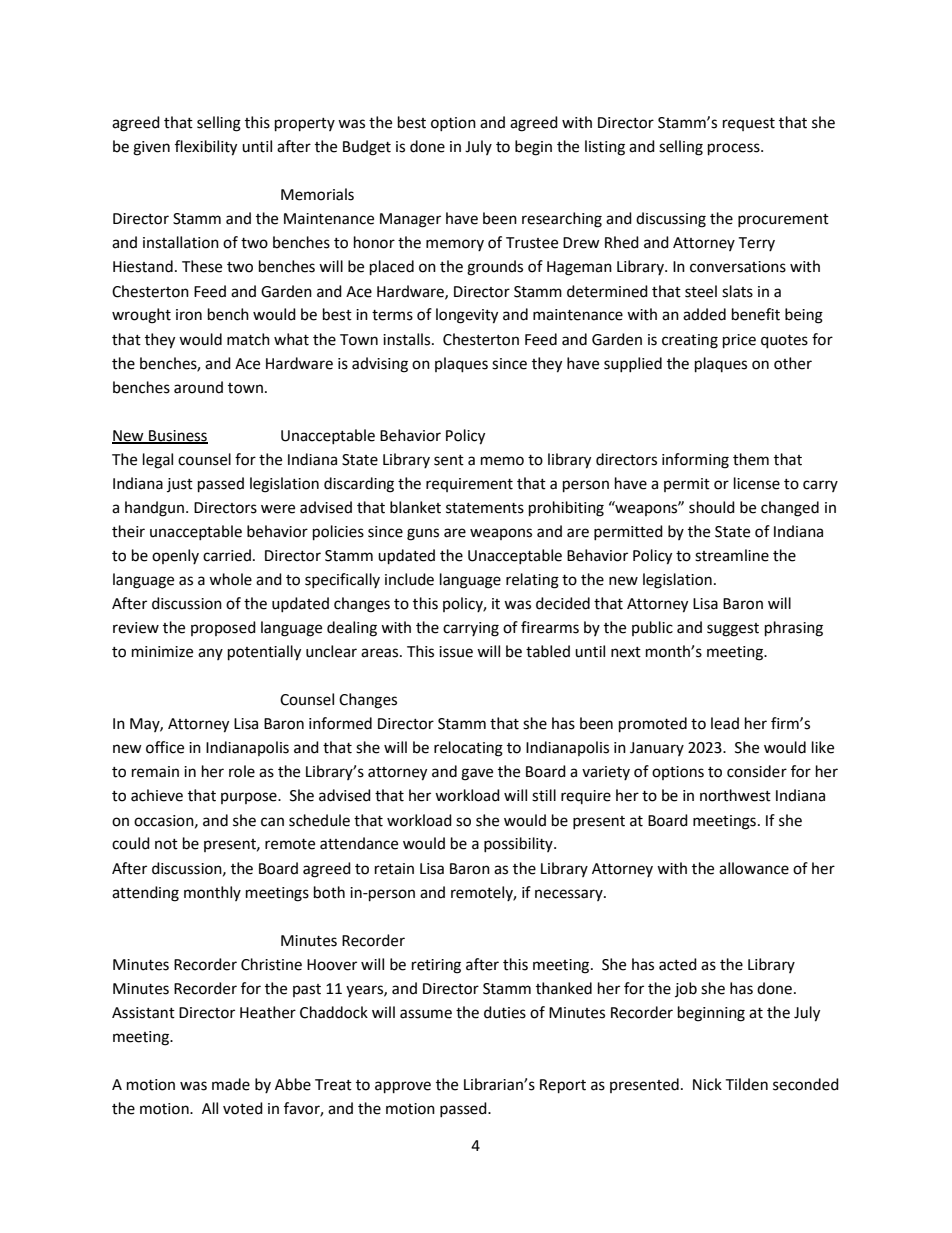 The height and width of the screenshot is (1233, 952). I want to click on made, so click(231, 1084).
